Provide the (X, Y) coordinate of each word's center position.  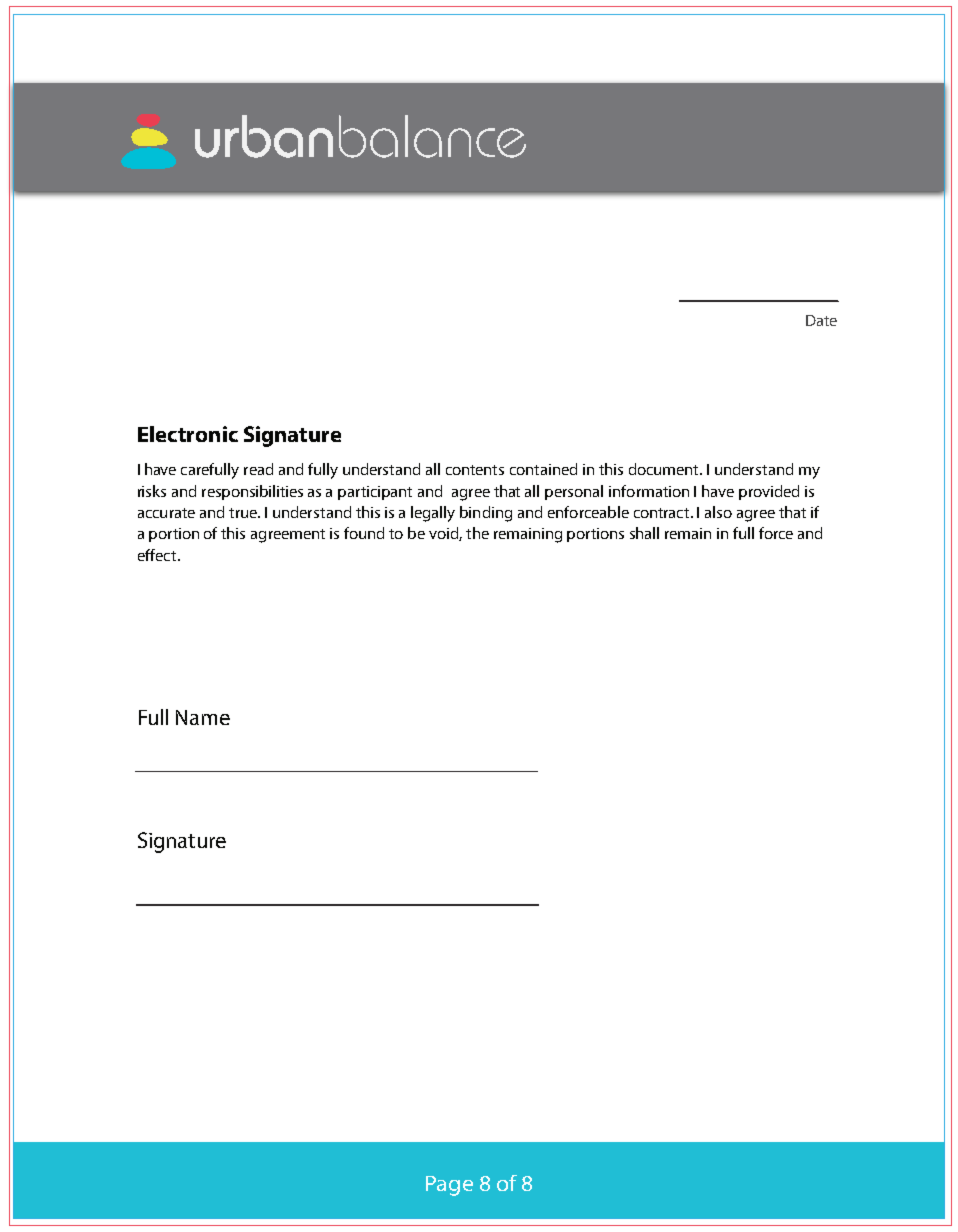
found (364, 533)
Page (449, 1186)
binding (486, 514)
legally (433, 514)
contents (475, 470)
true (244, 513)
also (718, 512)
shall (644, 533)
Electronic (188, 434)
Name (203, 717)
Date (821, 320)
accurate (166, 513)
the (477, 533)
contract (663, 513)
